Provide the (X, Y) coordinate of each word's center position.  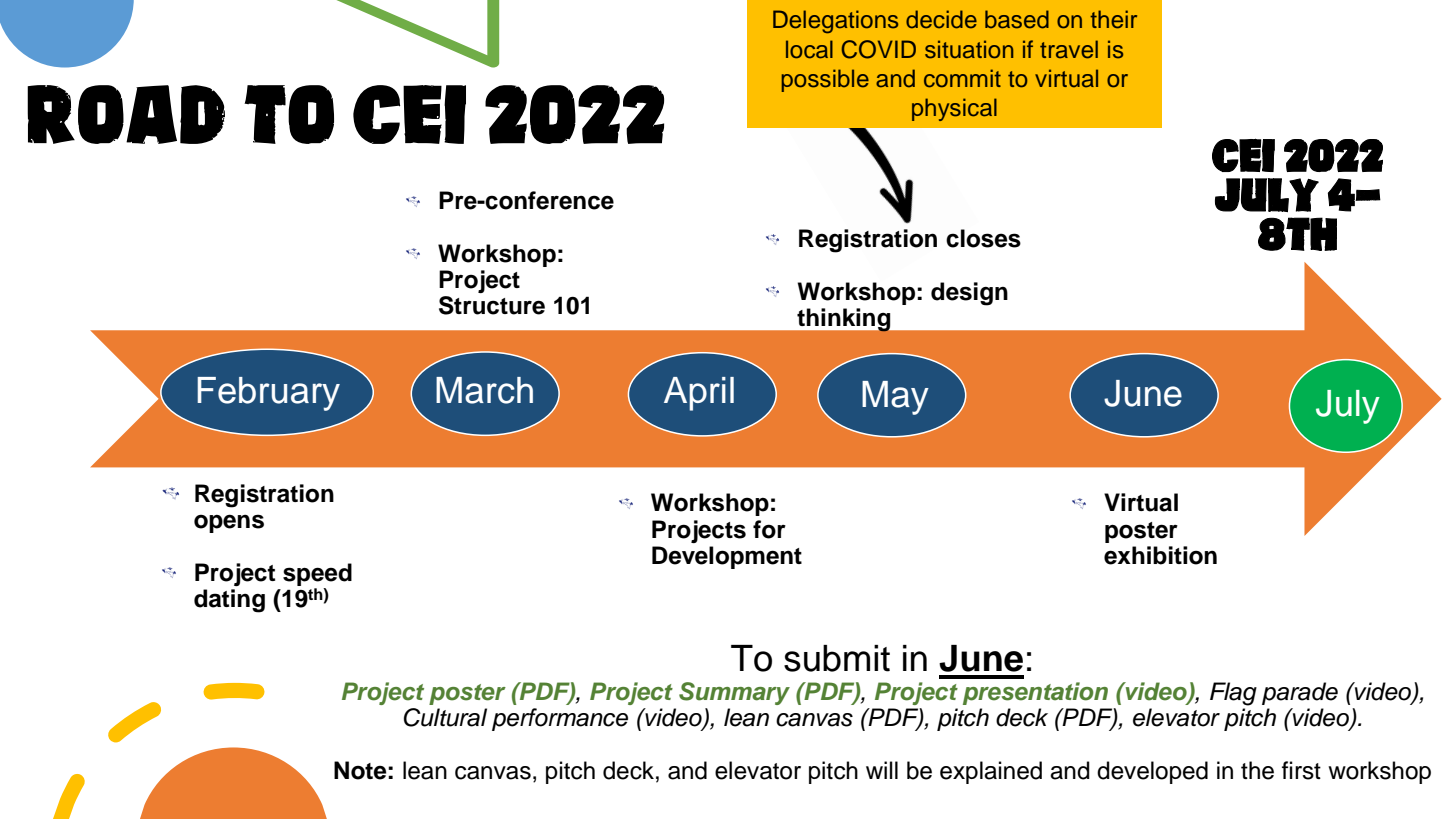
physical (954, 109)
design (969, 294)
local (809, 49)
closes (983, 238)
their (1113, 19)
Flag (1233, 694)
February (268, 394)
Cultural (445, 717)
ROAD (126, 114)
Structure (492, 305)
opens (229, 523)
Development (727, 557)
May (895, 398)
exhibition (1160, 555)
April (699, 394)
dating (229, 601)
